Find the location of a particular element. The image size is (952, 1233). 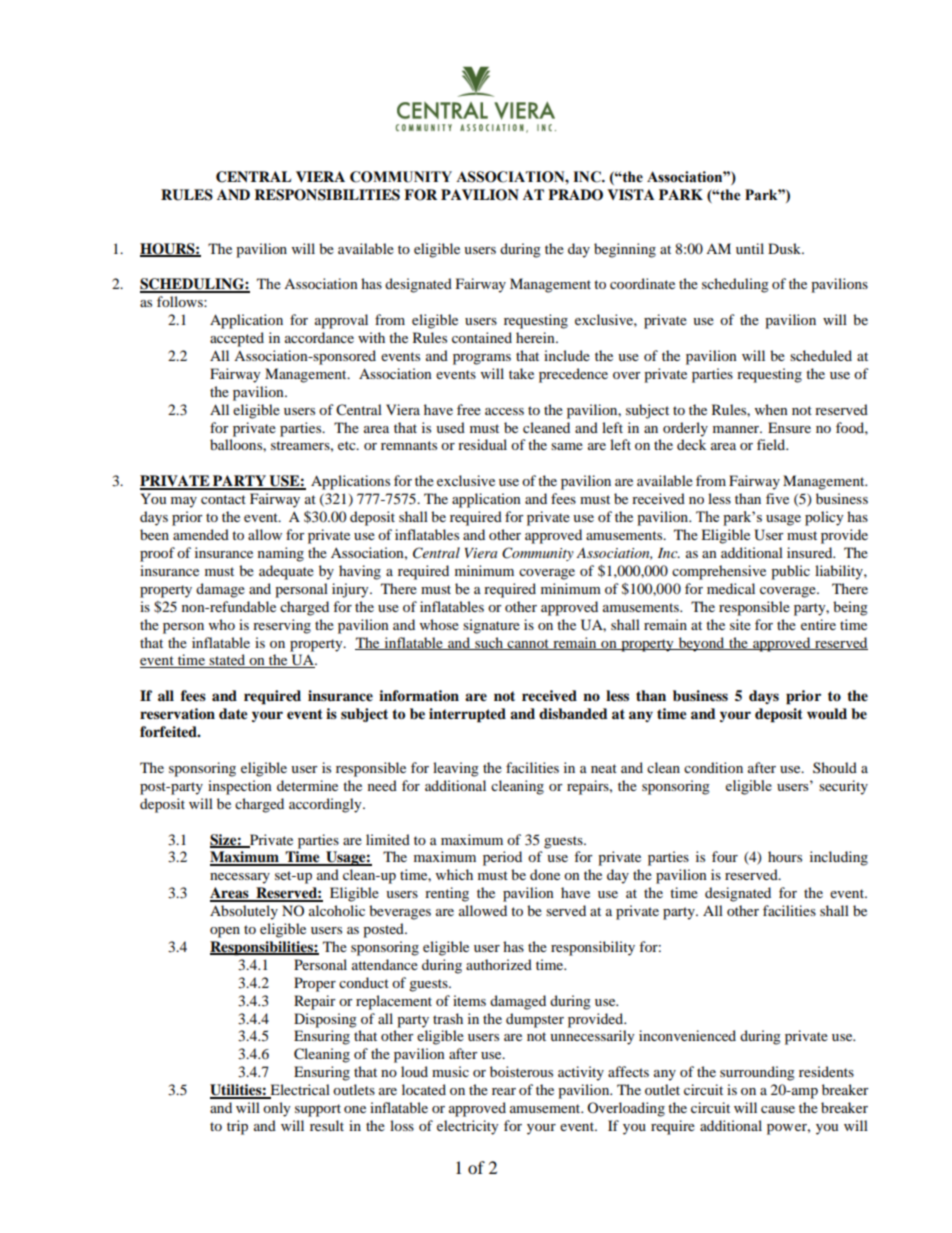

follows is located at coordinates (181, 301).
